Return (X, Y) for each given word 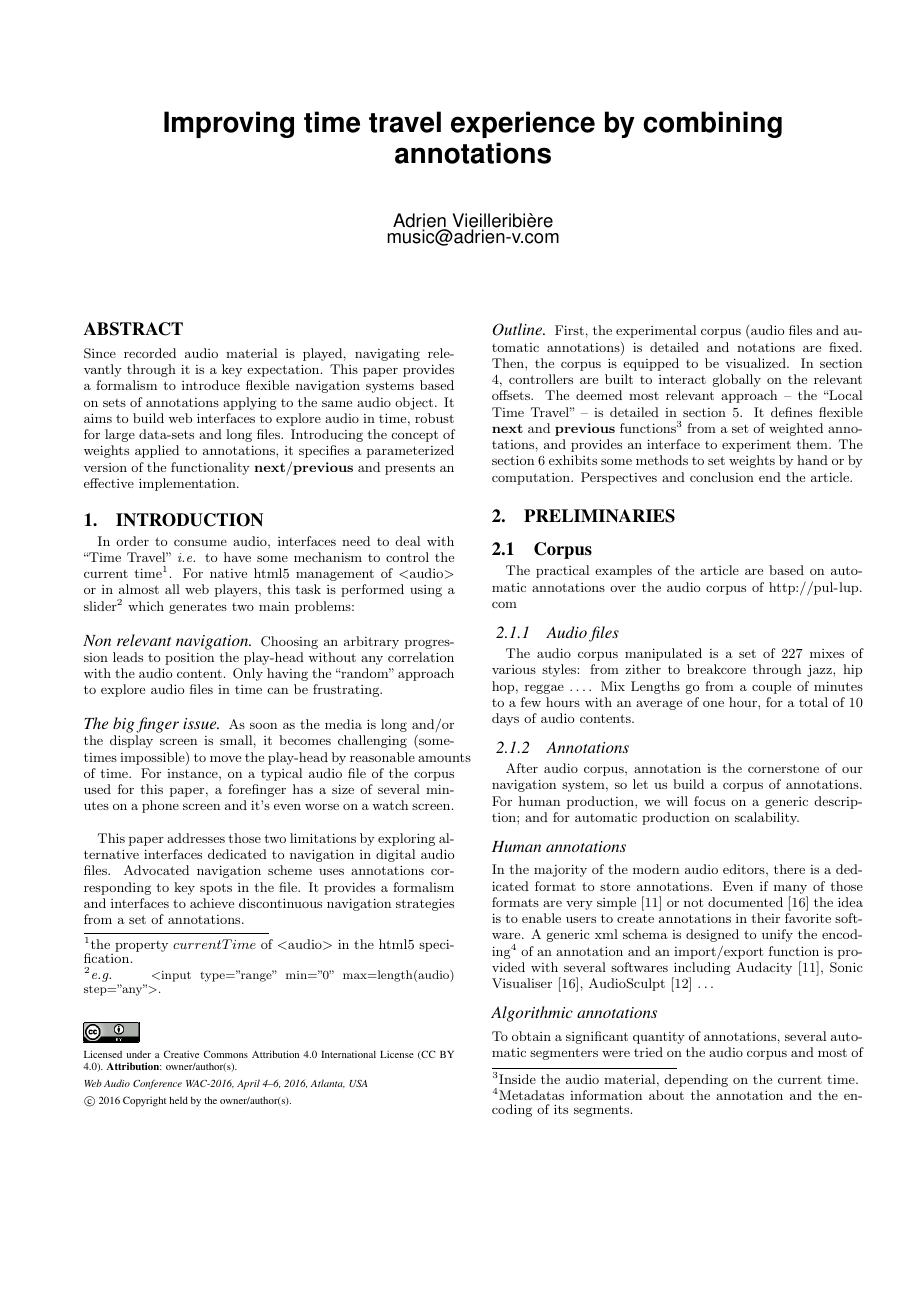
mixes (827, 653)
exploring (406, 839)
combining (712, 124)
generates (198, 608)
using (426, 591)
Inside (516, 1079)
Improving (229, 124)
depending (696, 1080)
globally (737, 380)
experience (523, 124)
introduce (211, 385)
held (178, 1100)
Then (509, 363)
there (789, 869)
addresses (196, 838)
